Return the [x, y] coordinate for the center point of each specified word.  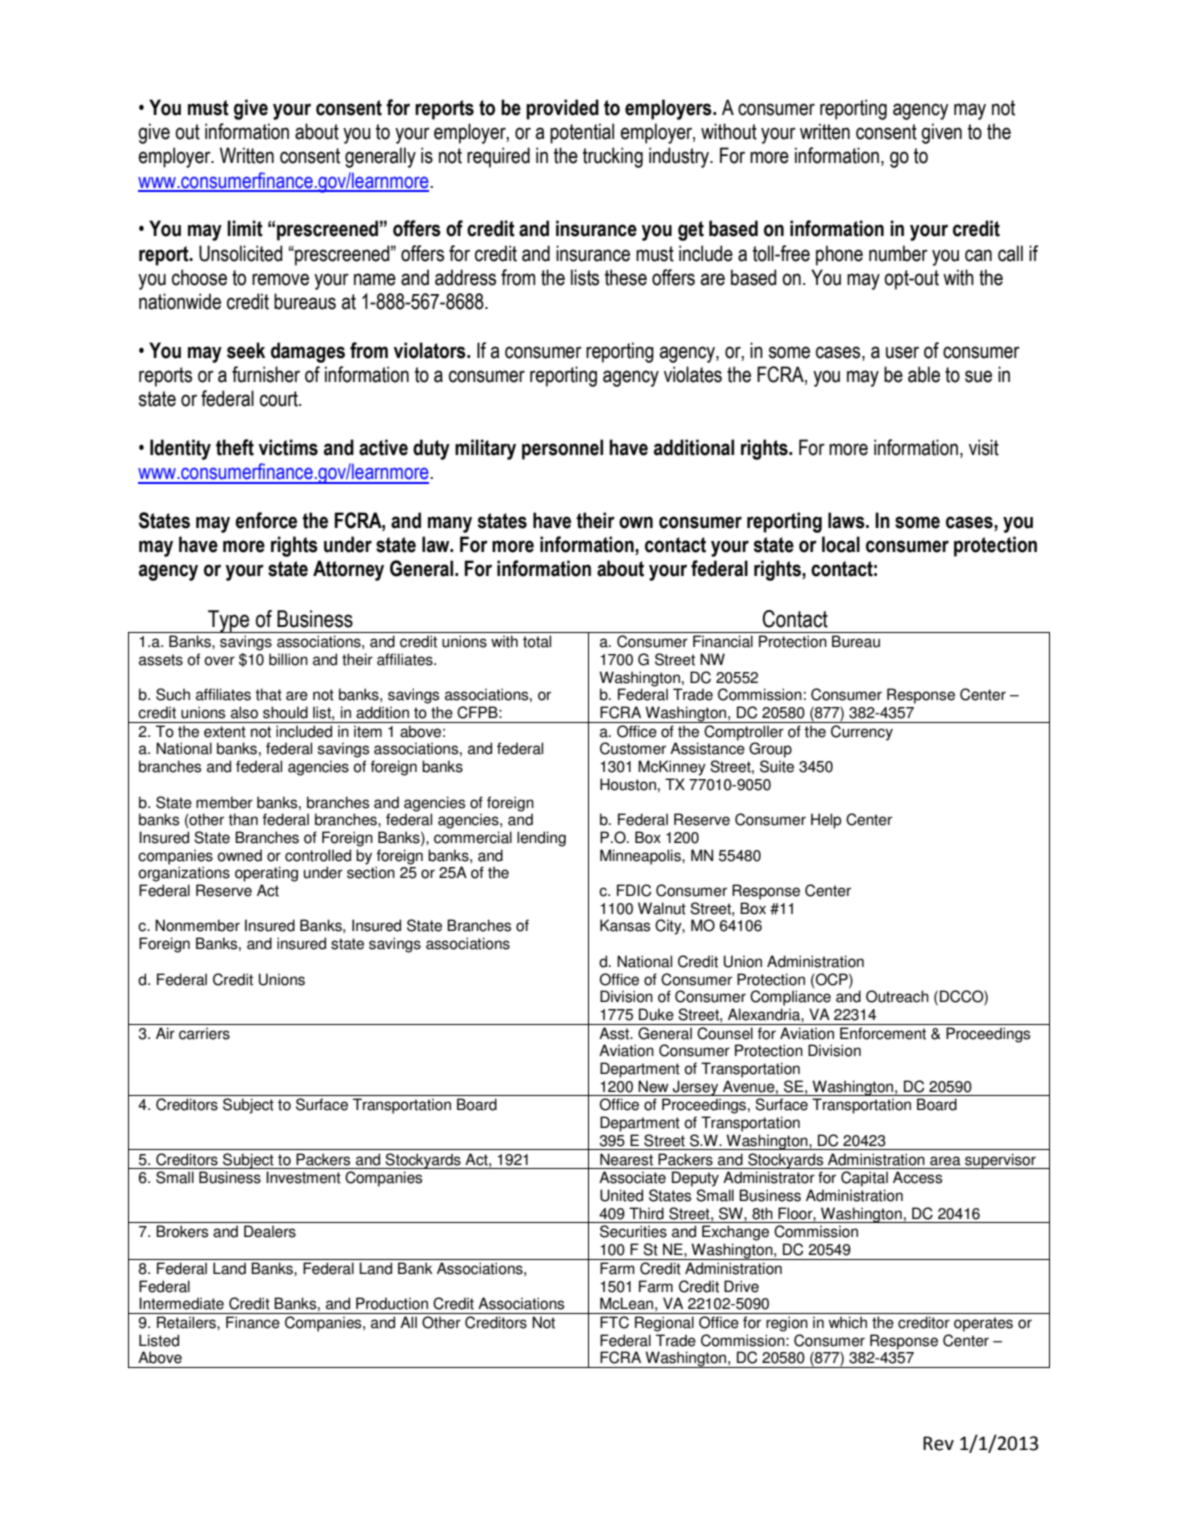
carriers [204, 1033]
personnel [562, 449]
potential [582, 133]
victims [288, 447]
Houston [628, 784]
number [898, 253]
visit [984, 447]
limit [245, 228]
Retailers [187, 1322]
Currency [862, 733]
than [243, 819]
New [653, 1086]
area [945, 1161]
